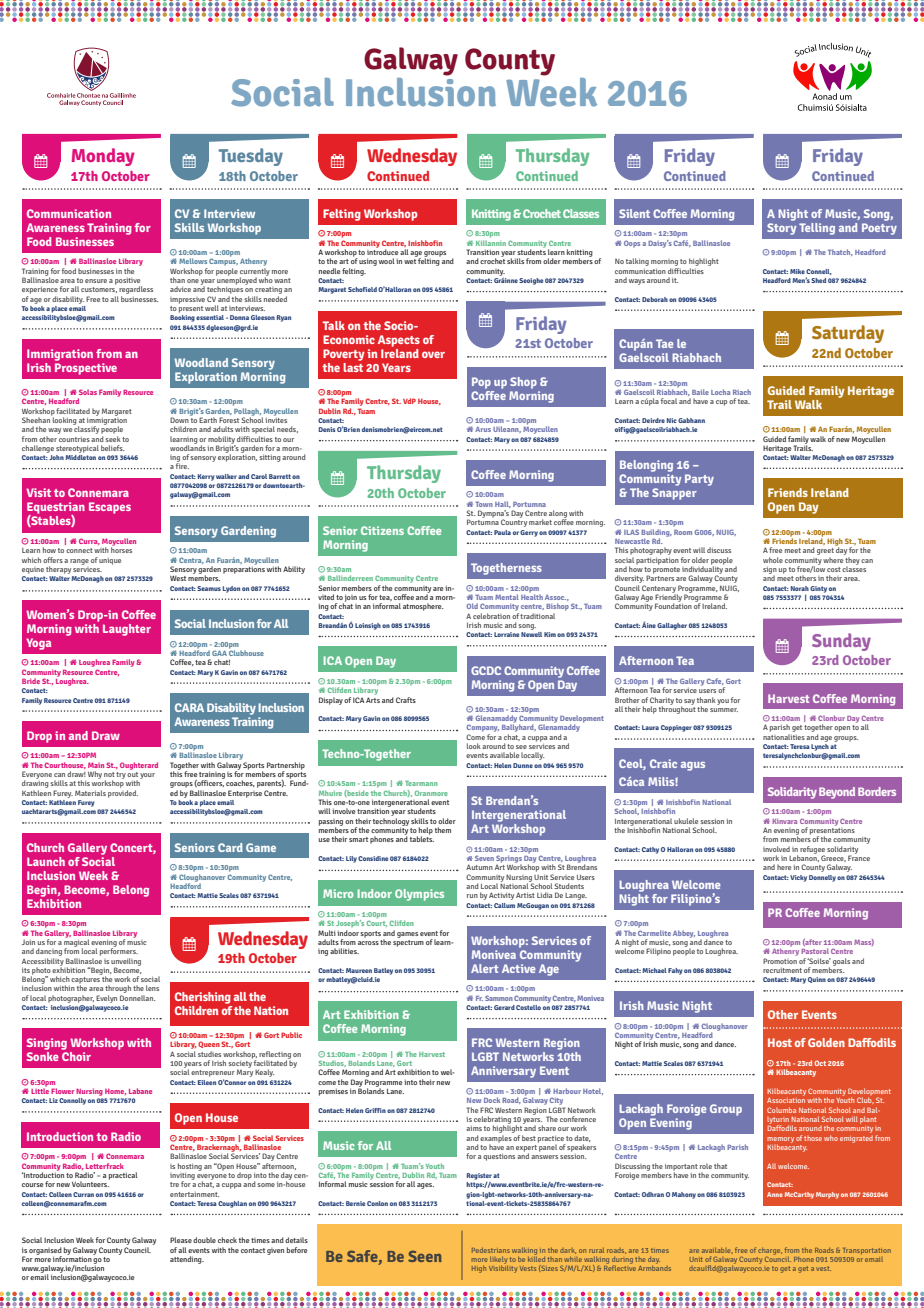 This screenshot has width=924, height=1308. What do you see at coordinates (837, 793) in the screenshot?
I see `Beyond` at bounding box center [837, 793].
